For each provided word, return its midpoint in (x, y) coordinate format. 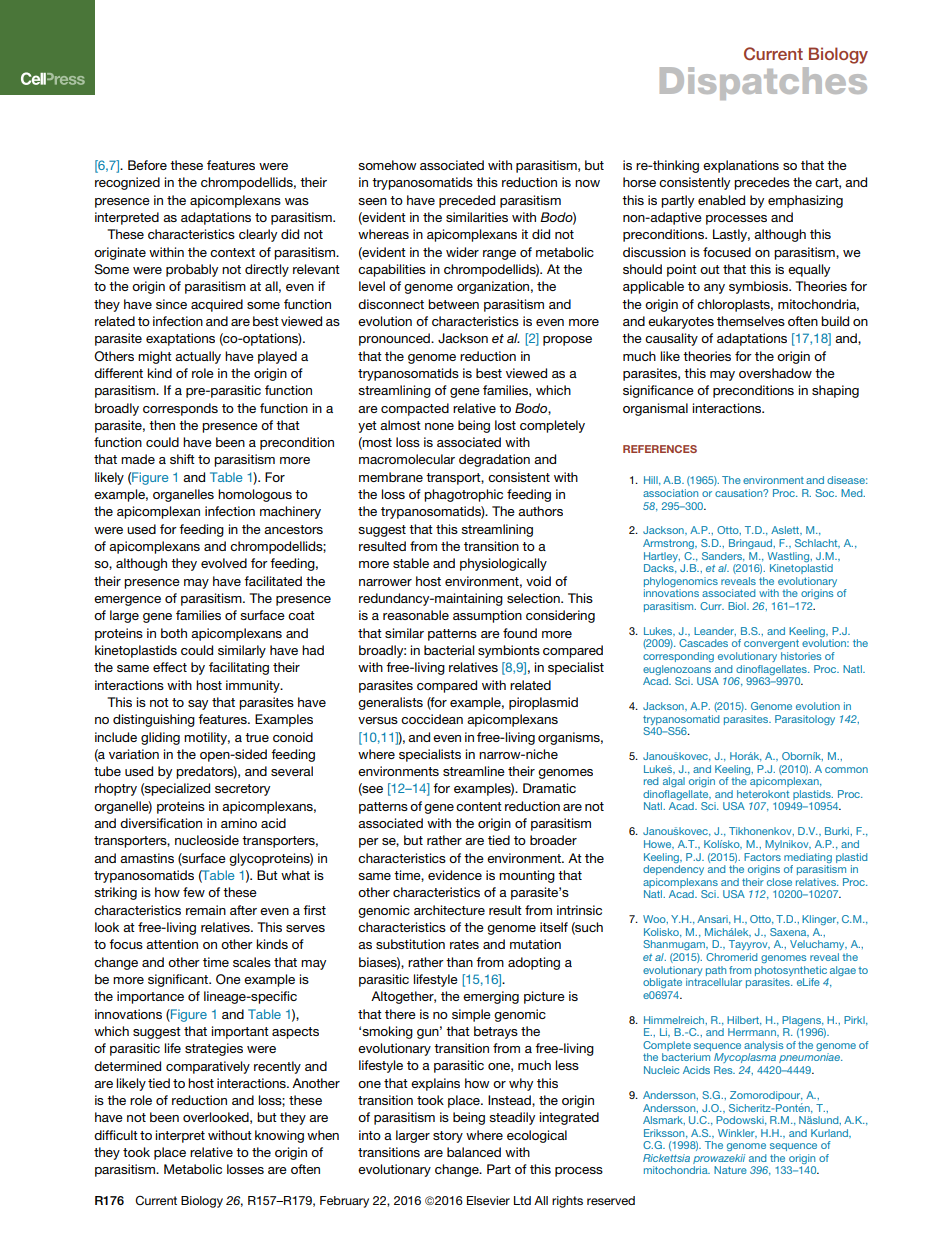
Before (147, 165)
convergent (771, 644)
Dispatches (763, 83)
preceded (467, 201)
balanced (474, 1152)
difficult (116, 1135)
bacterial (449, 650)
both (174, 633)
